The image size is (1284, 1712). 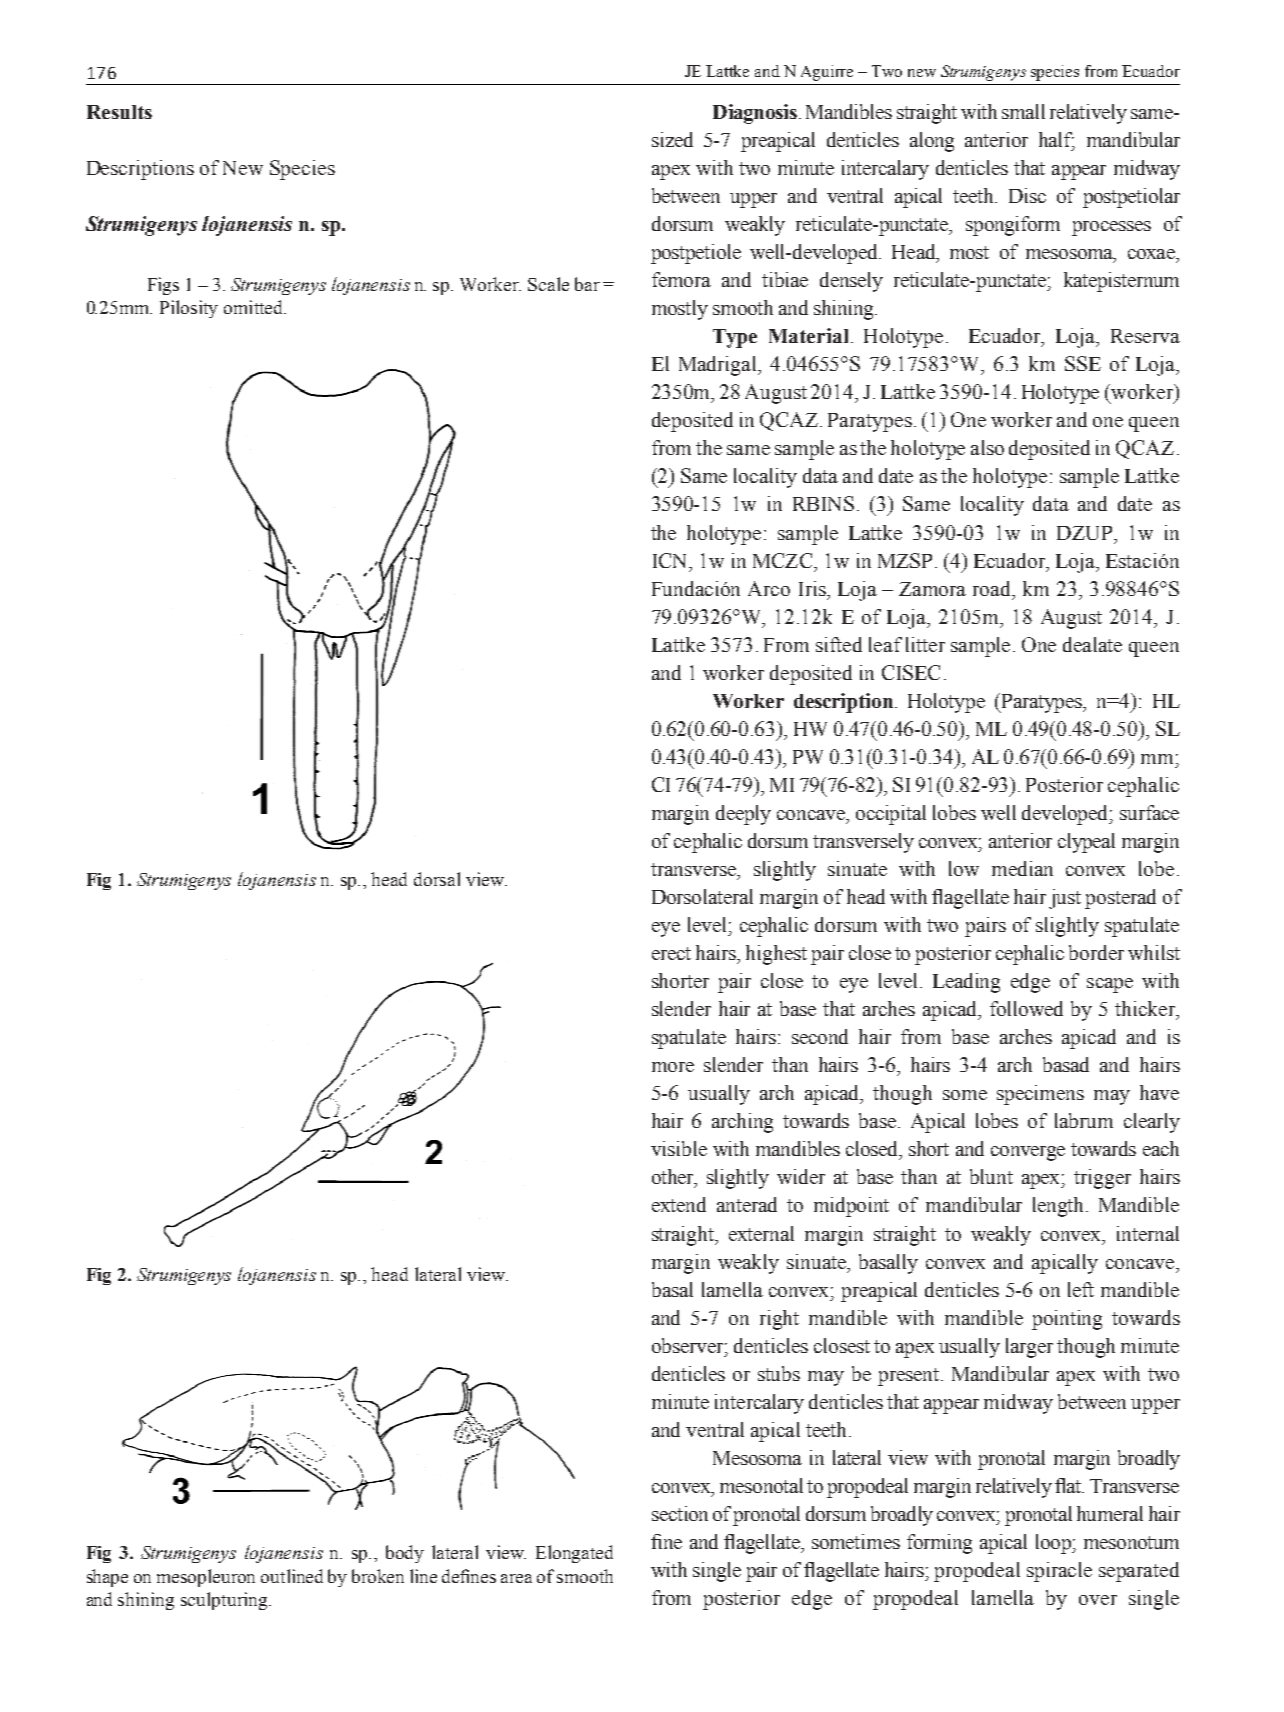 What do you see at coordinates (107, 1578) in the screenshot?
I see `shape` at bounding box center [107, 1578].
